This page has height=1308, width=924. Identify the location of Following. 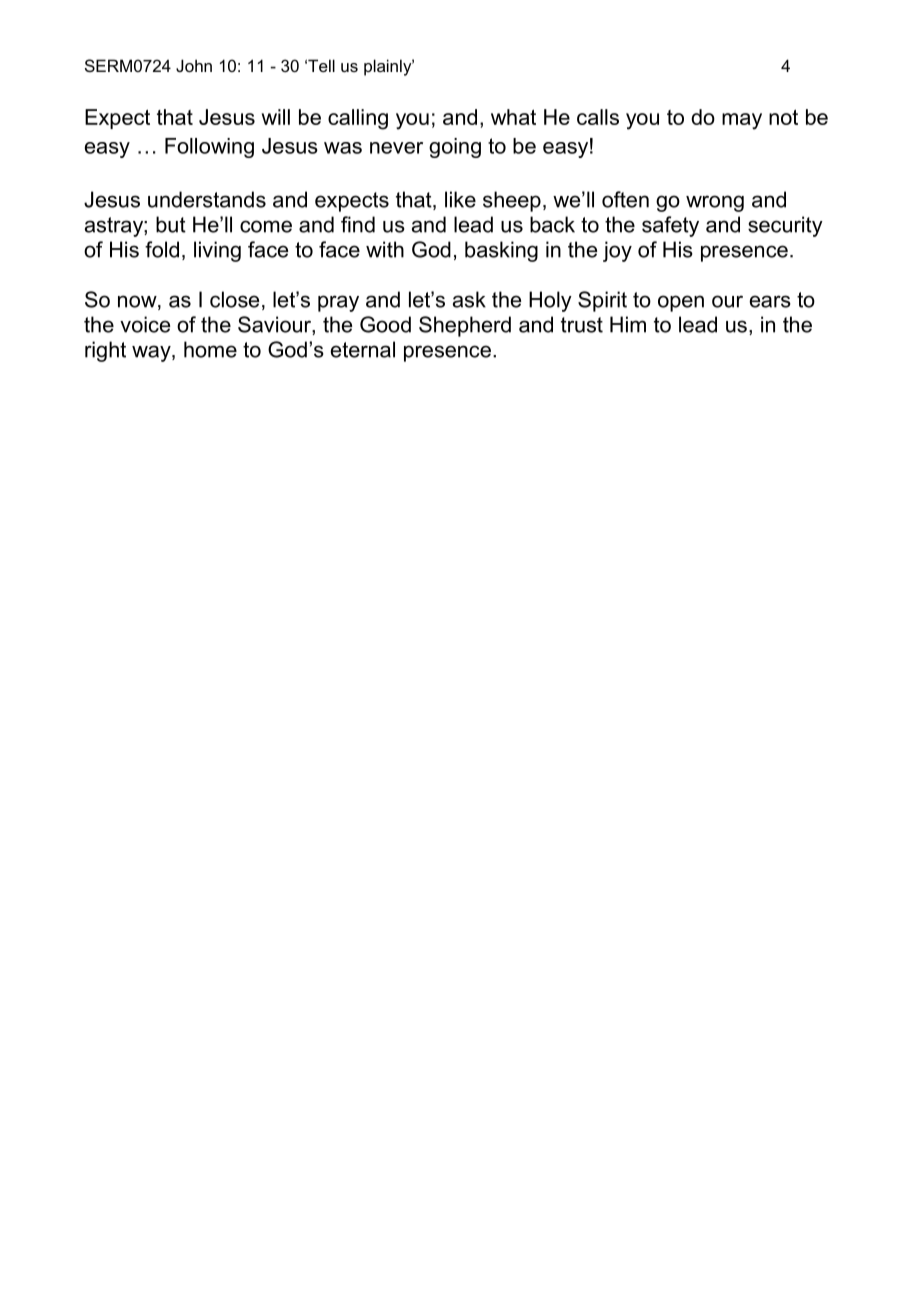
(209, 148).
